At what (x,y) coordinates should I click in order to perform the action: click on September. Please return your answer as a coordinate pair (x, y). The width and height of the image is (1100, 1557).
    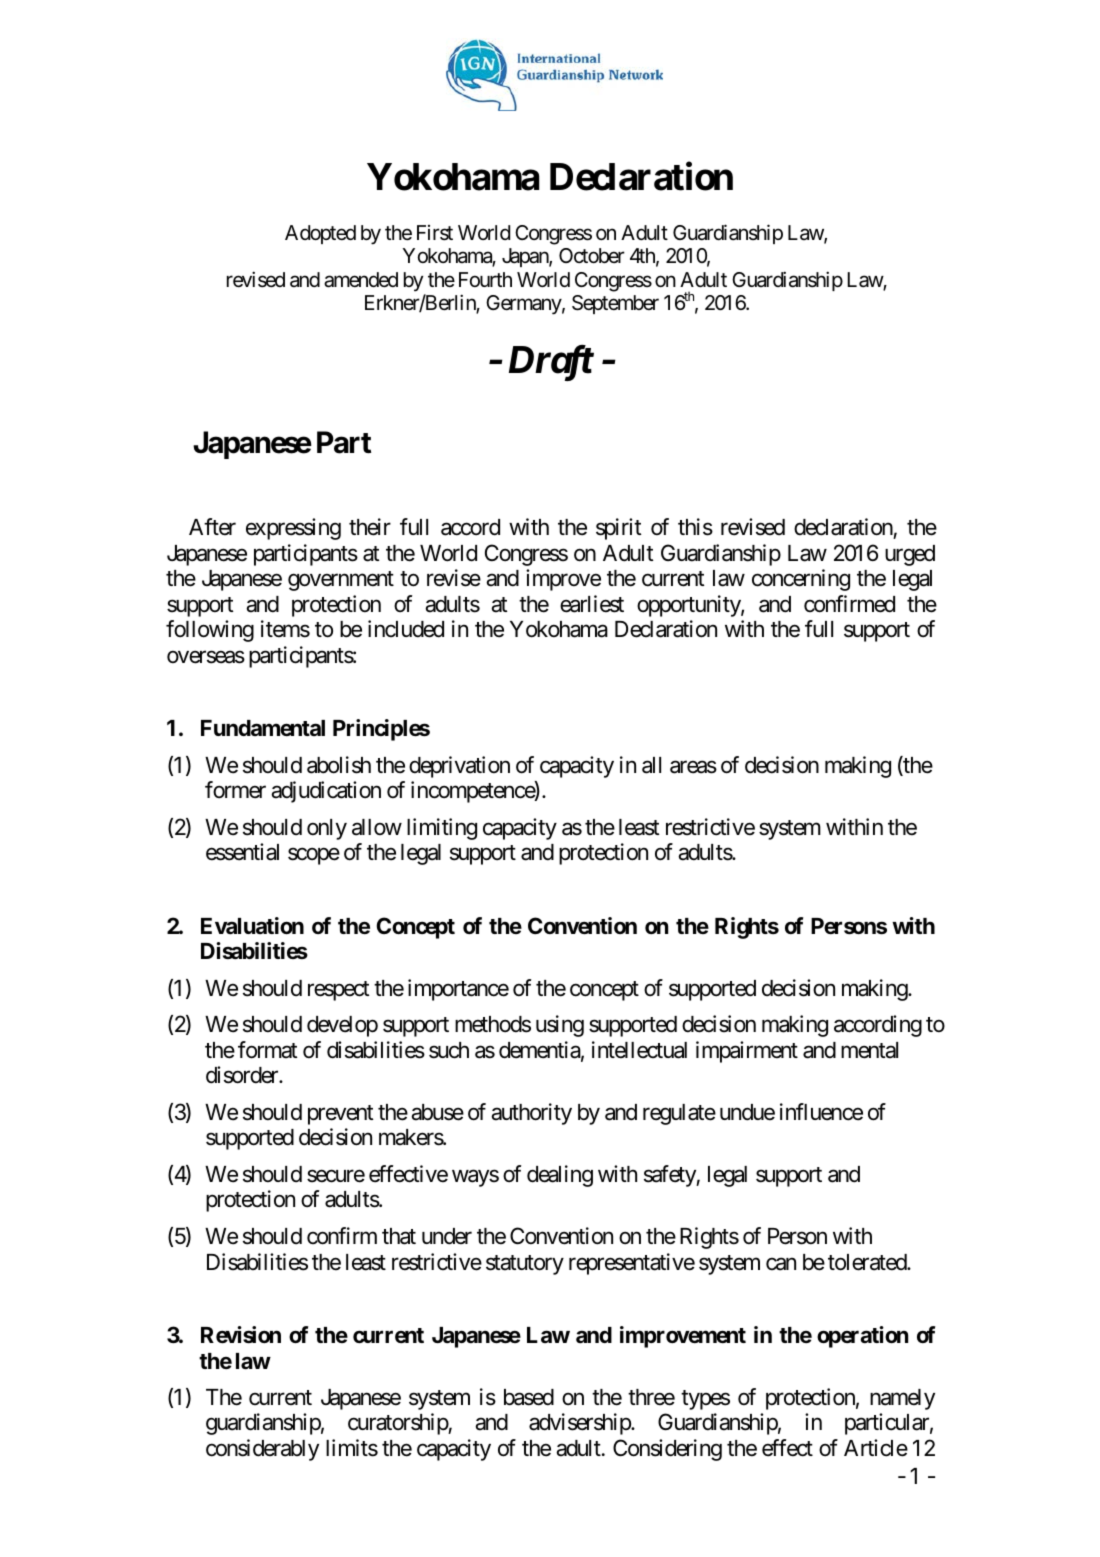
    Looking at the image, I should click on (615, 304).
